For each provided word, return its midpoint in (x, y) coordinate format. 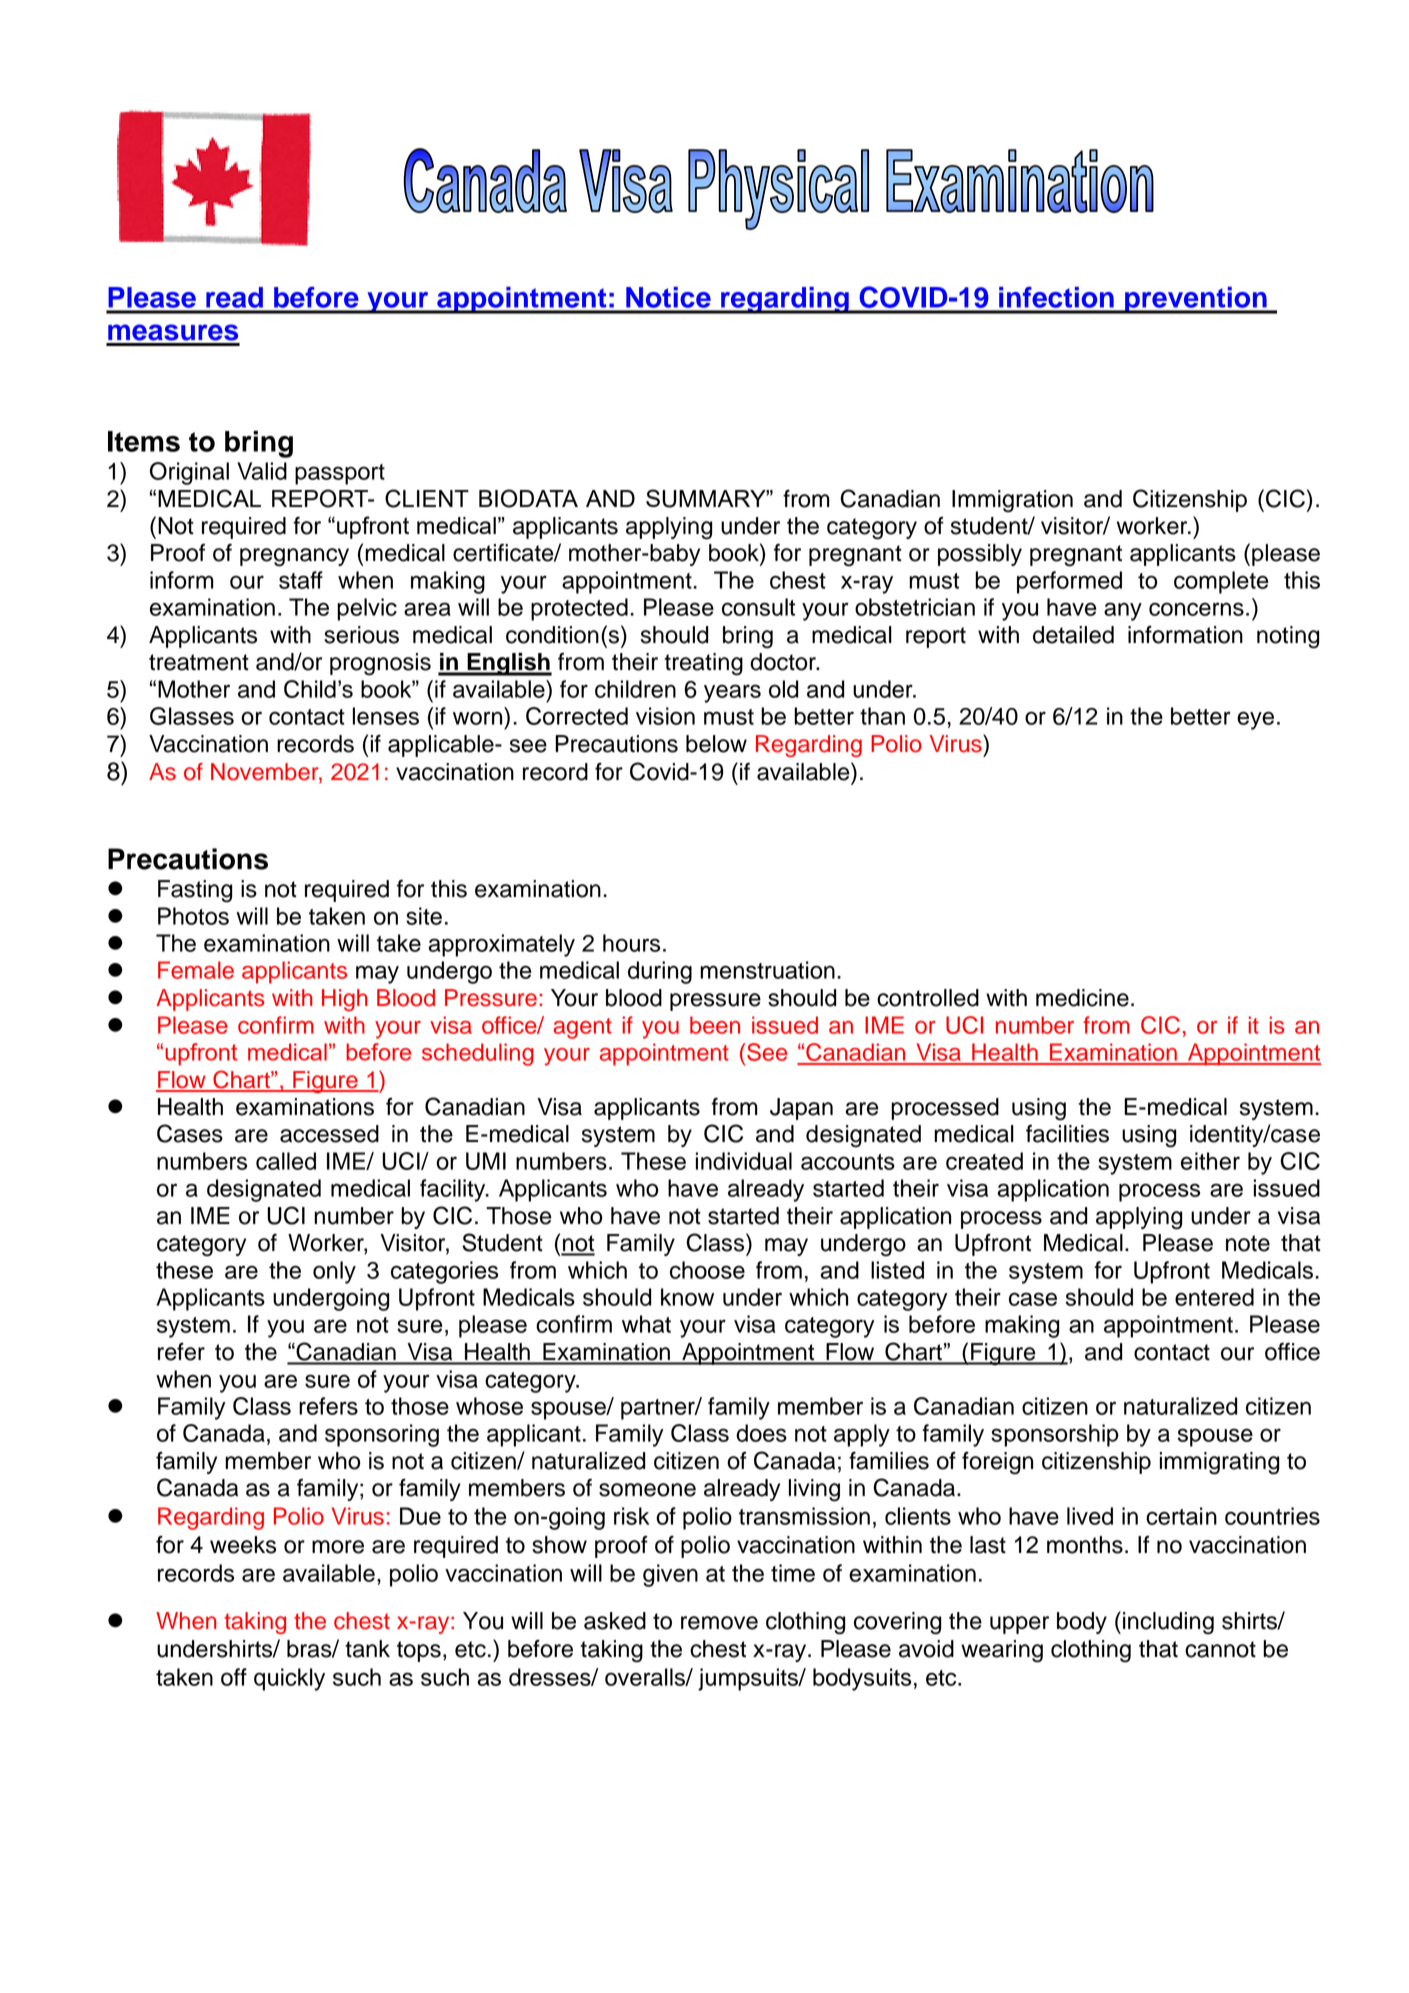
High (344, 1000)
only (334, 1272)
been (715, 1025)
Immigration (1012, 501)
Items (144, 441)
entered (1214, 1297)
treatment (199, 662)
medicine (1082, 998)
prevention (1196, 300)
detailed (1073, 635)
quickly (289, 1679)
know (687, 1297)
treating (703, 664)
